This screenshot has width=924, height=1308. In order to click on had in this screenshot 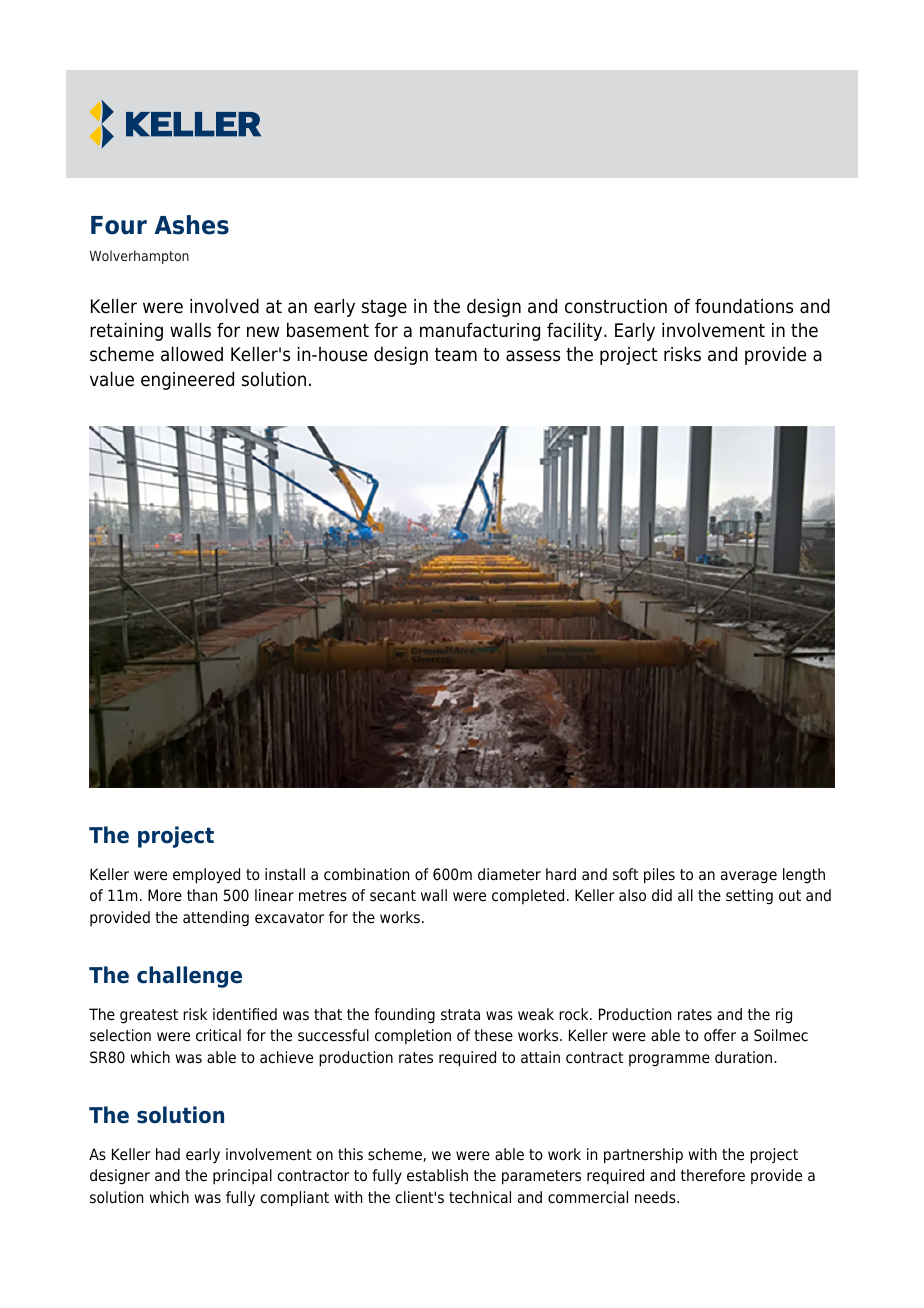, I will do `click(168, 1154)`.
